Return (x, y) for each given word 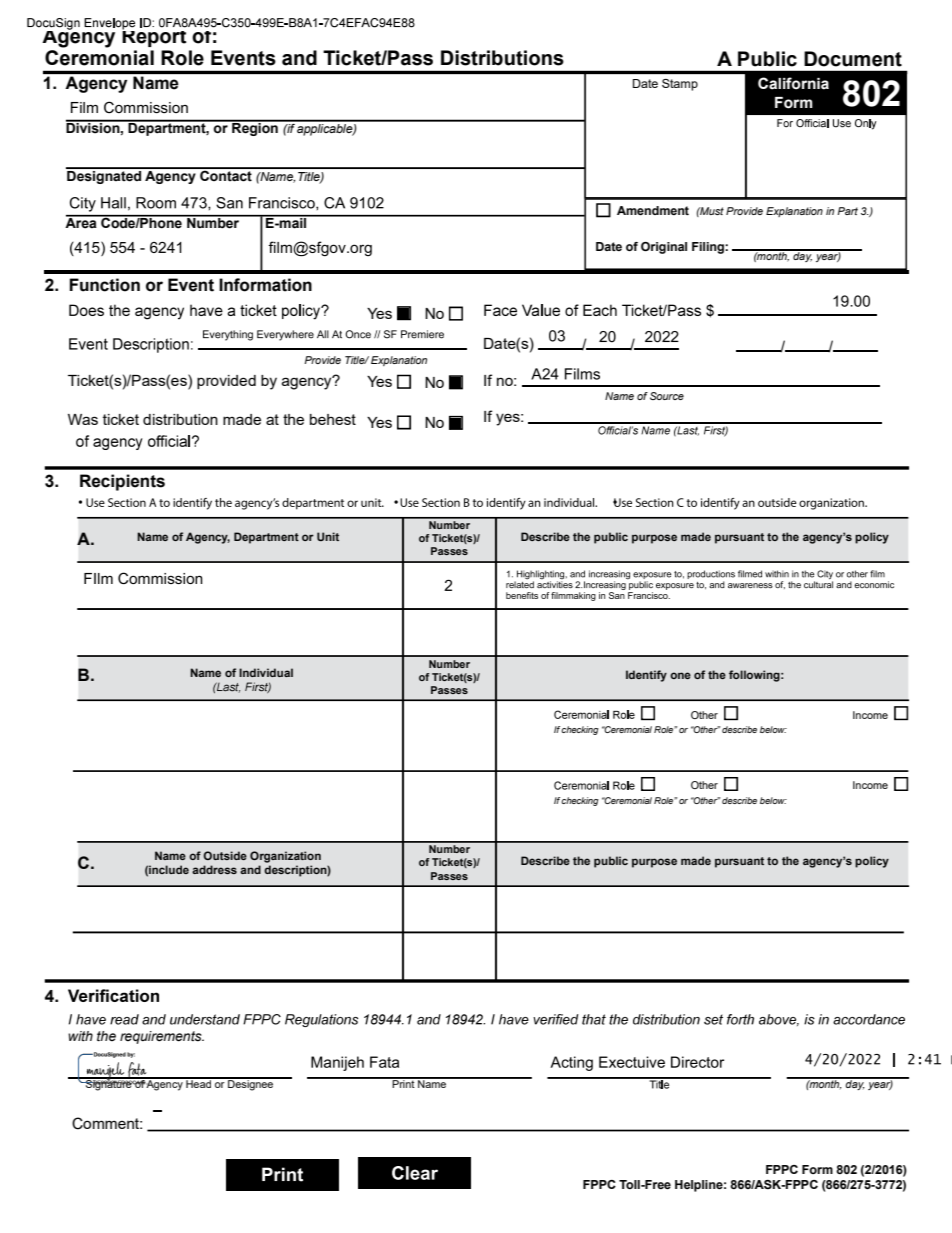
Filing (709, 248)
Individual (266, 672)
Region (255, 128)
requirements (162, 1037)
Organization (285, 857)
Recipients (122, 482)
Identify (646, 676)
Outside (225, 855)
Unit (328, 536)
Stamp (680, 85)
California (793, 83)
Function (104, 285)
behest (333, 419)
